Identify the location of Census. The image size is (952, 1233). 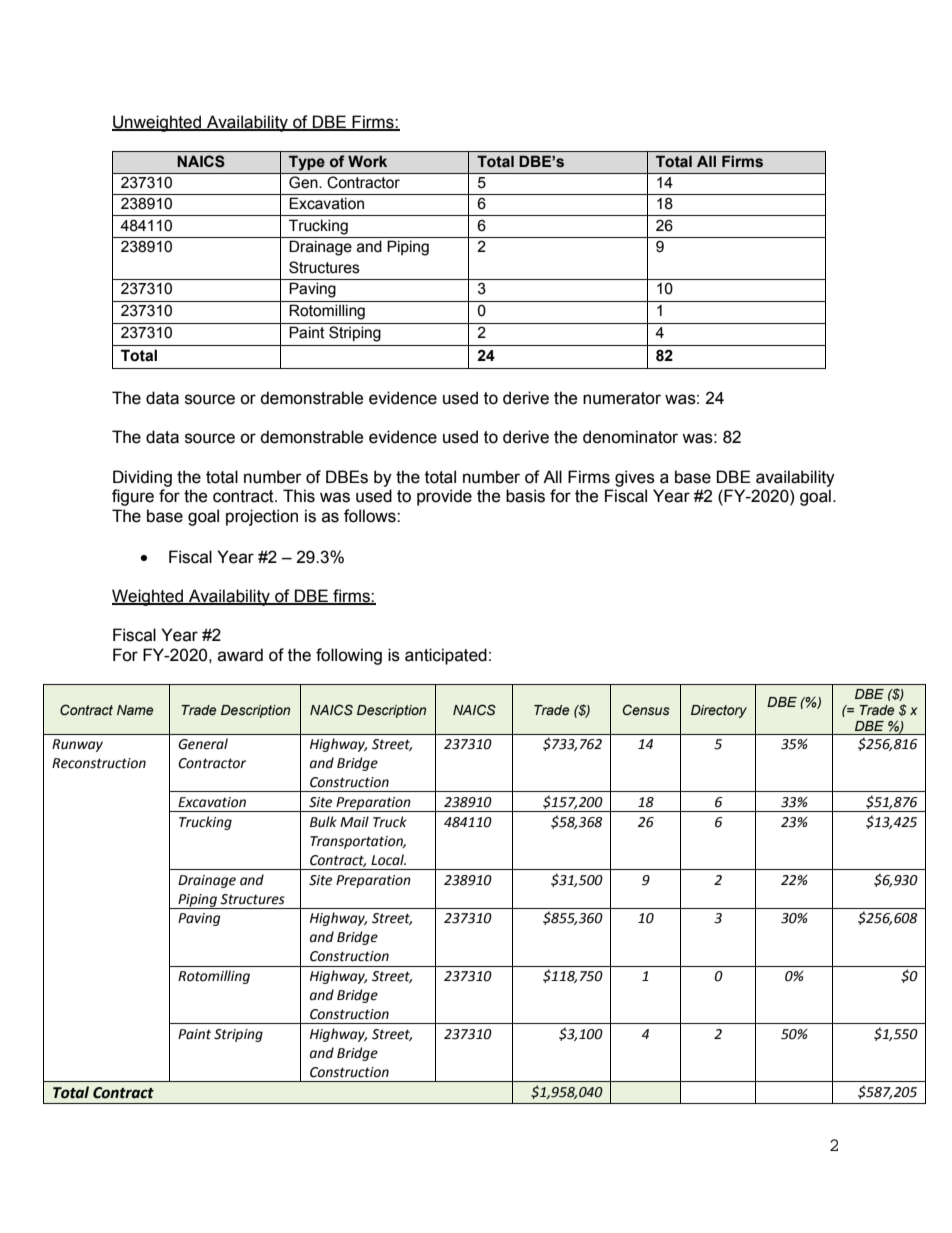
(646, 710).
